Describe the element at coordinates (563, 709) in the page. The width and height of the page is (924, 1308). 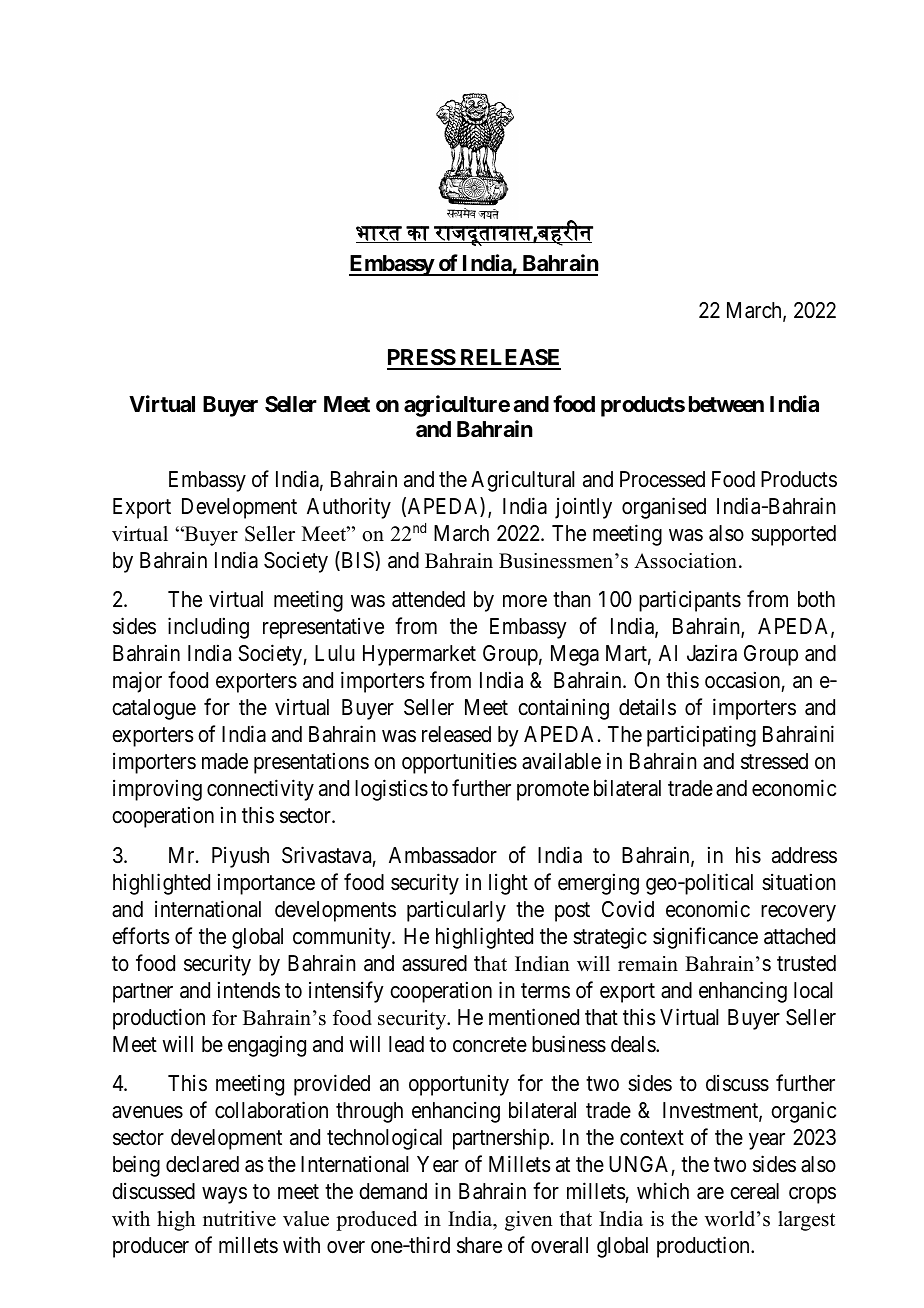
I see `containing` at that location.
